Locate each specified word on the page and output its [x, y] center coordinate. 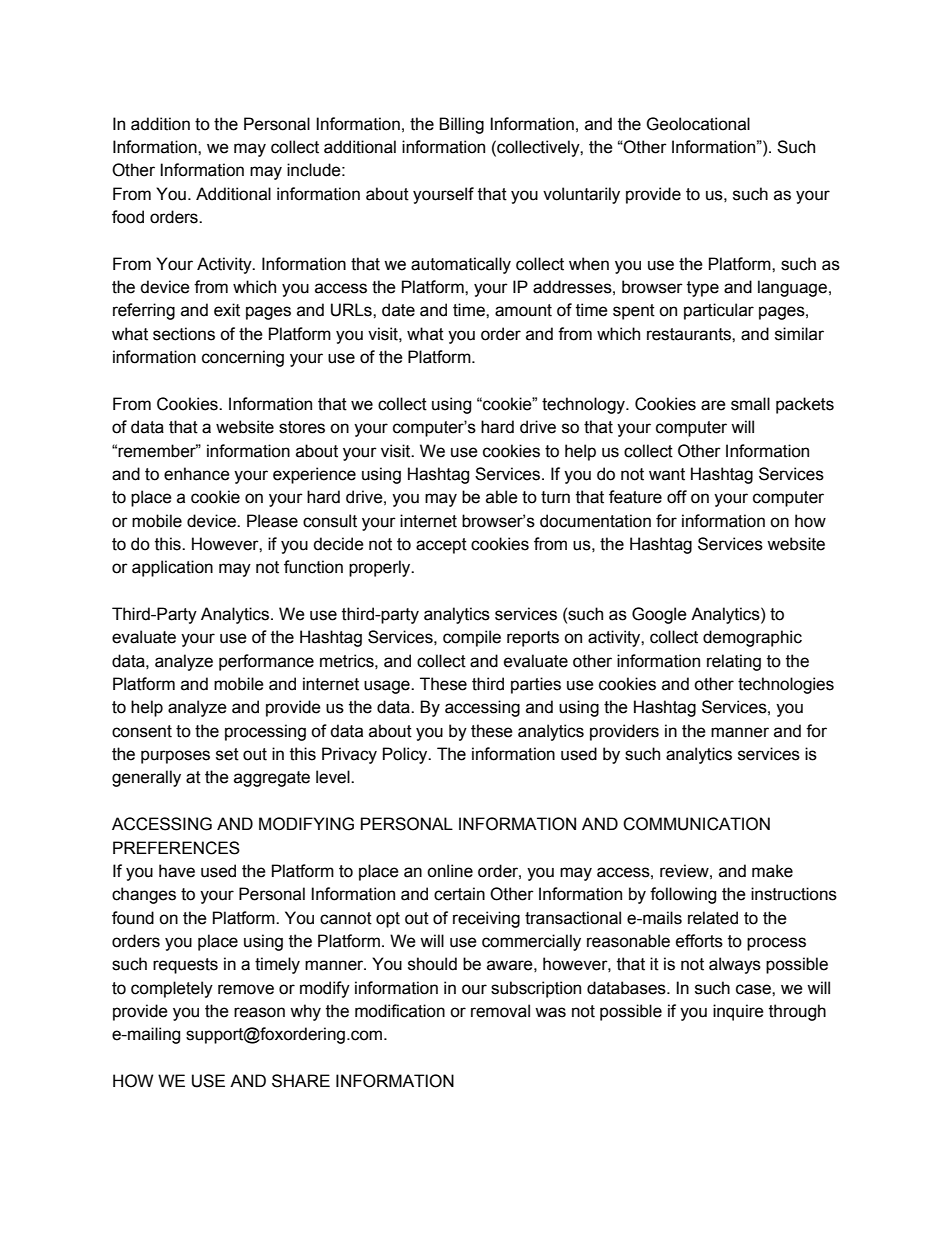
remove [246, 989]
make [772, 871]
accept [441, 546]
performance [266, 662]
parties [536, 685]
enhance [197, 474]
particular [719, 311]
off [677, 497]
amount [523, 310]
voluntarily [581, 195]
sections [184, 334]
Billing [461, 125]
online [450, 871]
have [177, 871]
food [128, 217]
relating [734, 662]
